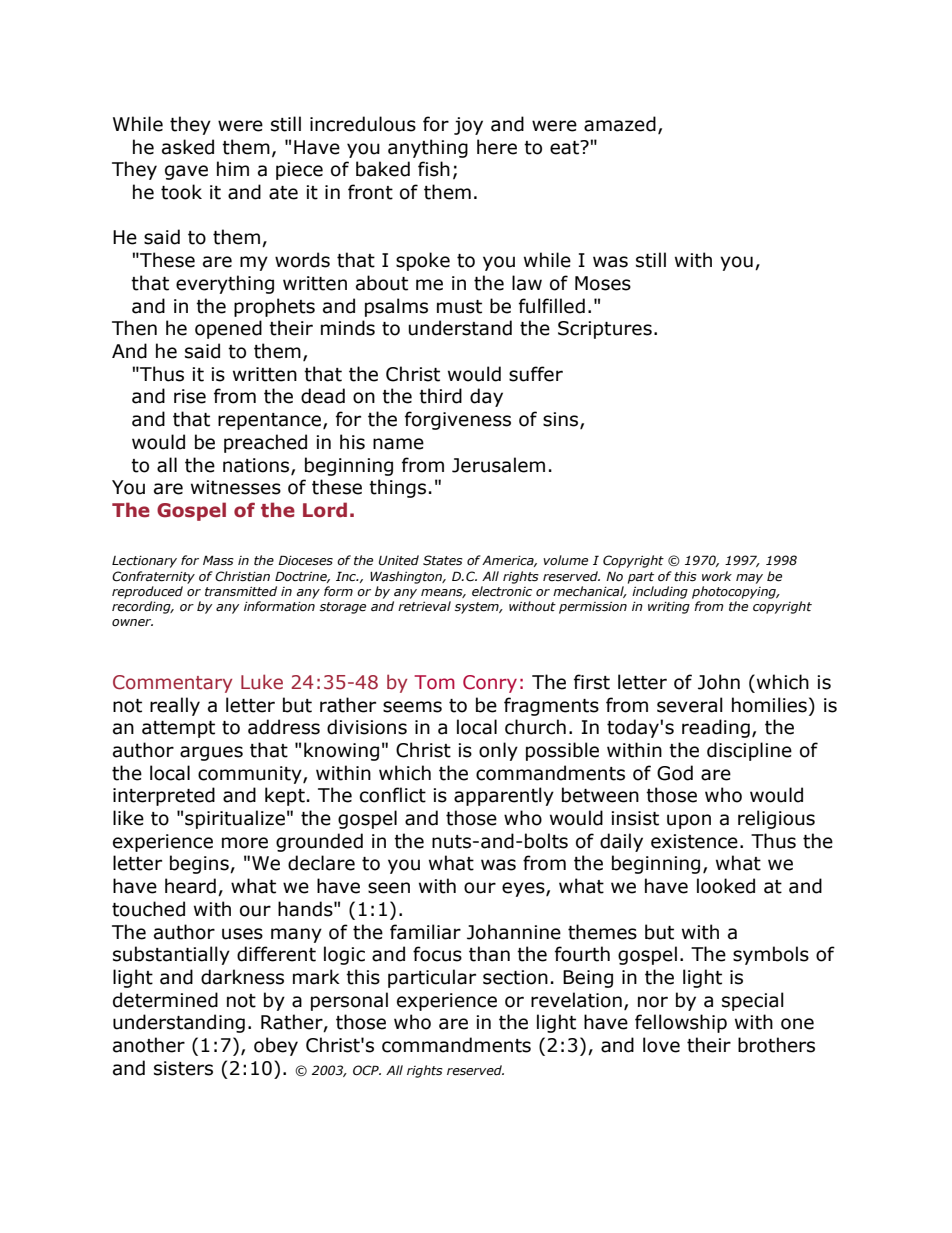 This screenshot has height=1233, width=952. Describe the element at coordinates (497, 147) in the screenshot. I see `here` at that location.
